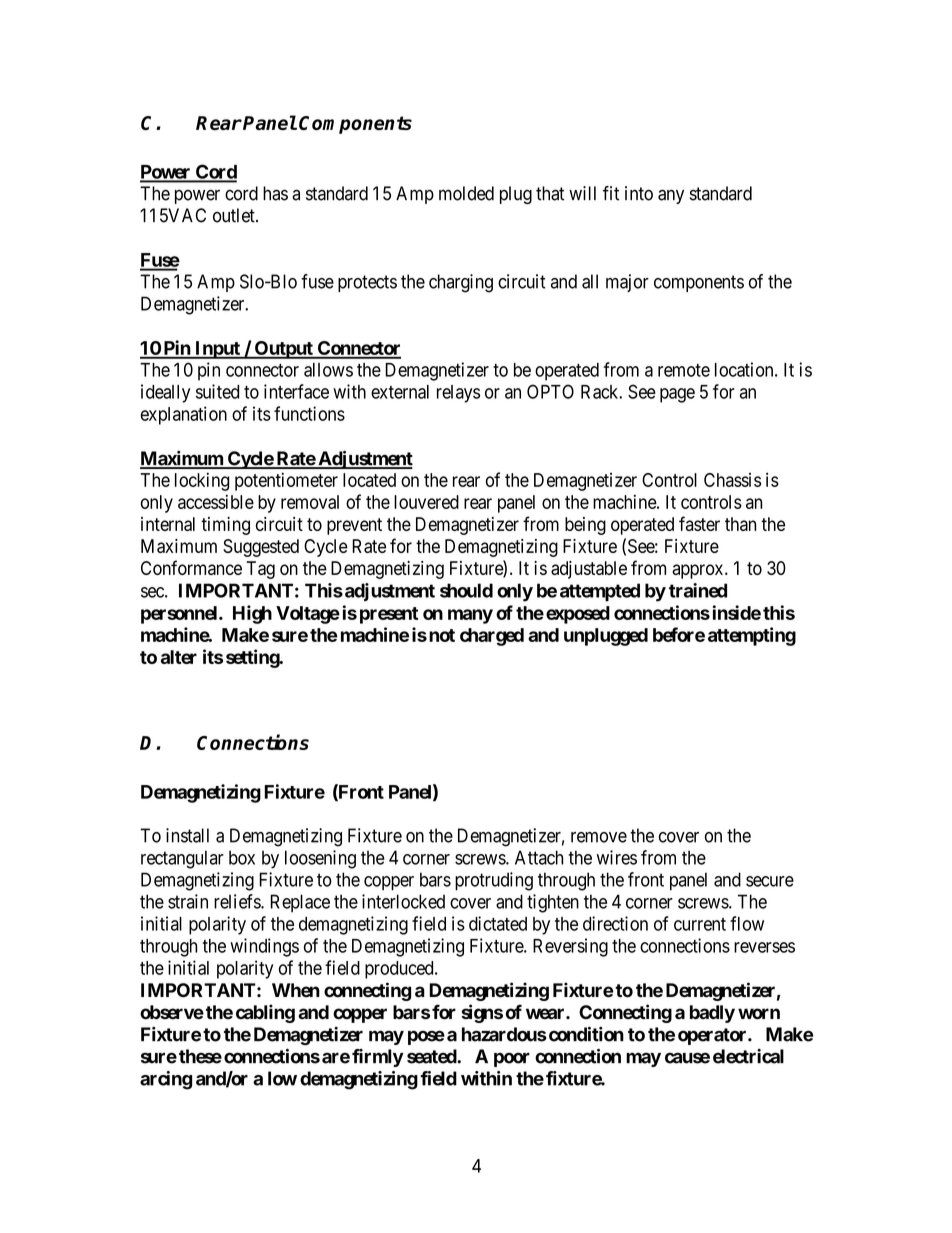 The height and width of the screenshot is (1233, 952). I want to click on into, so click(639, 193).
